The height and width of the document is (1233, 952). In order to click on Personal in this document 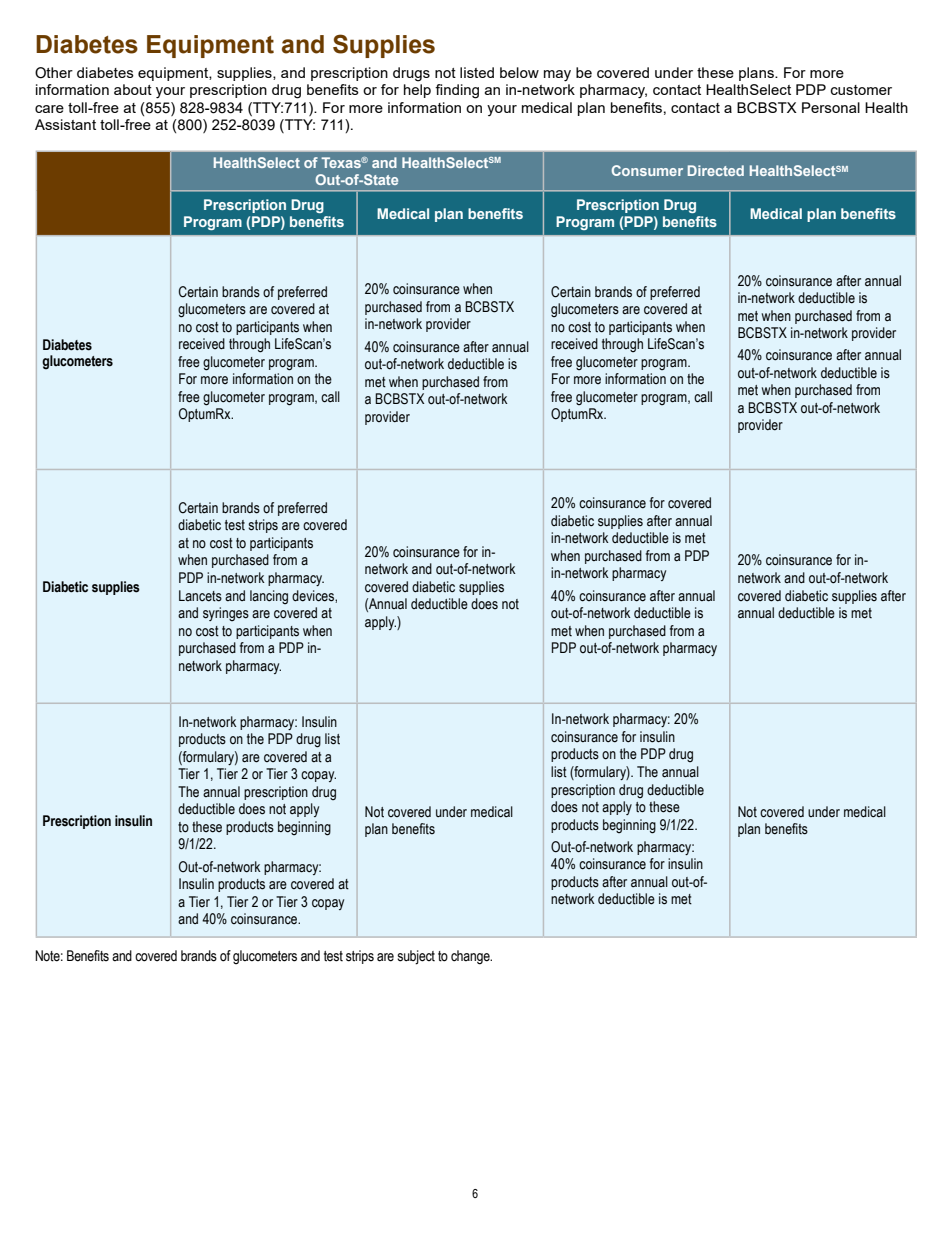, I will do `click(831, 107)`.
